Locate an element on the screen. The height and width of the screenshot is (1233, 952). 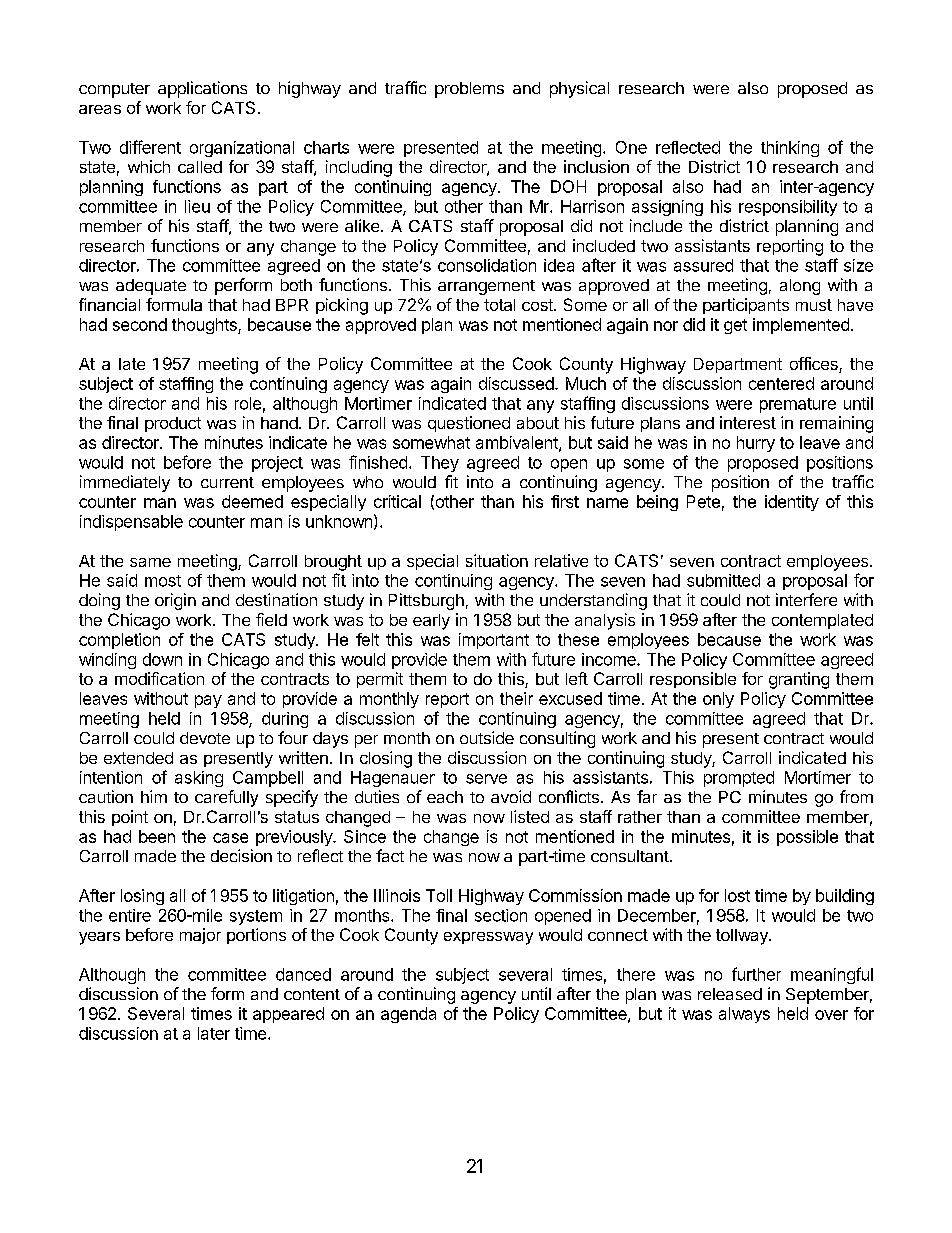
applications is located at coordinates (202, 89).
